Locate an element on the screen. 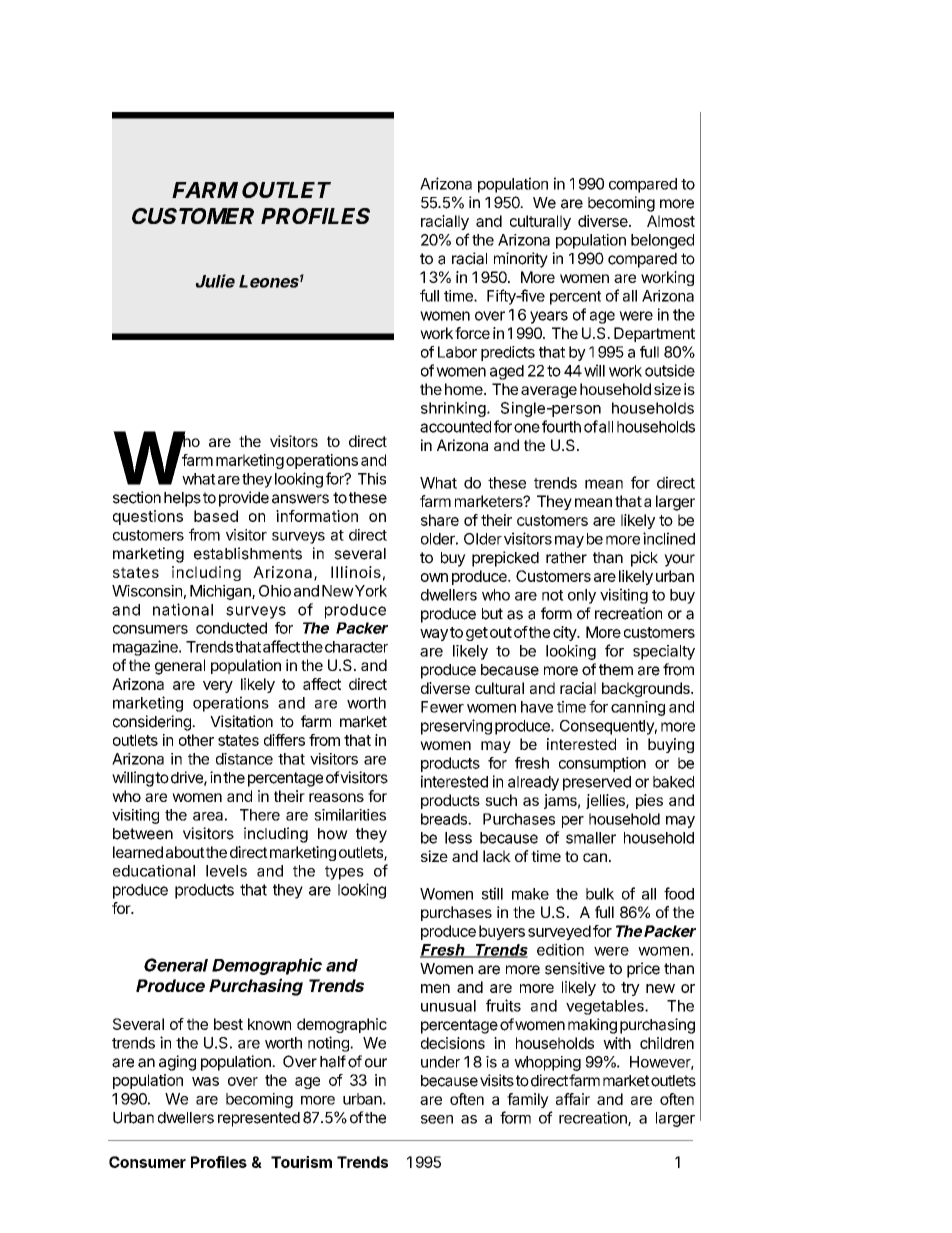 The height and width of the screenshot is (1233, 952). belonged is located at coordinates (662, 241).
